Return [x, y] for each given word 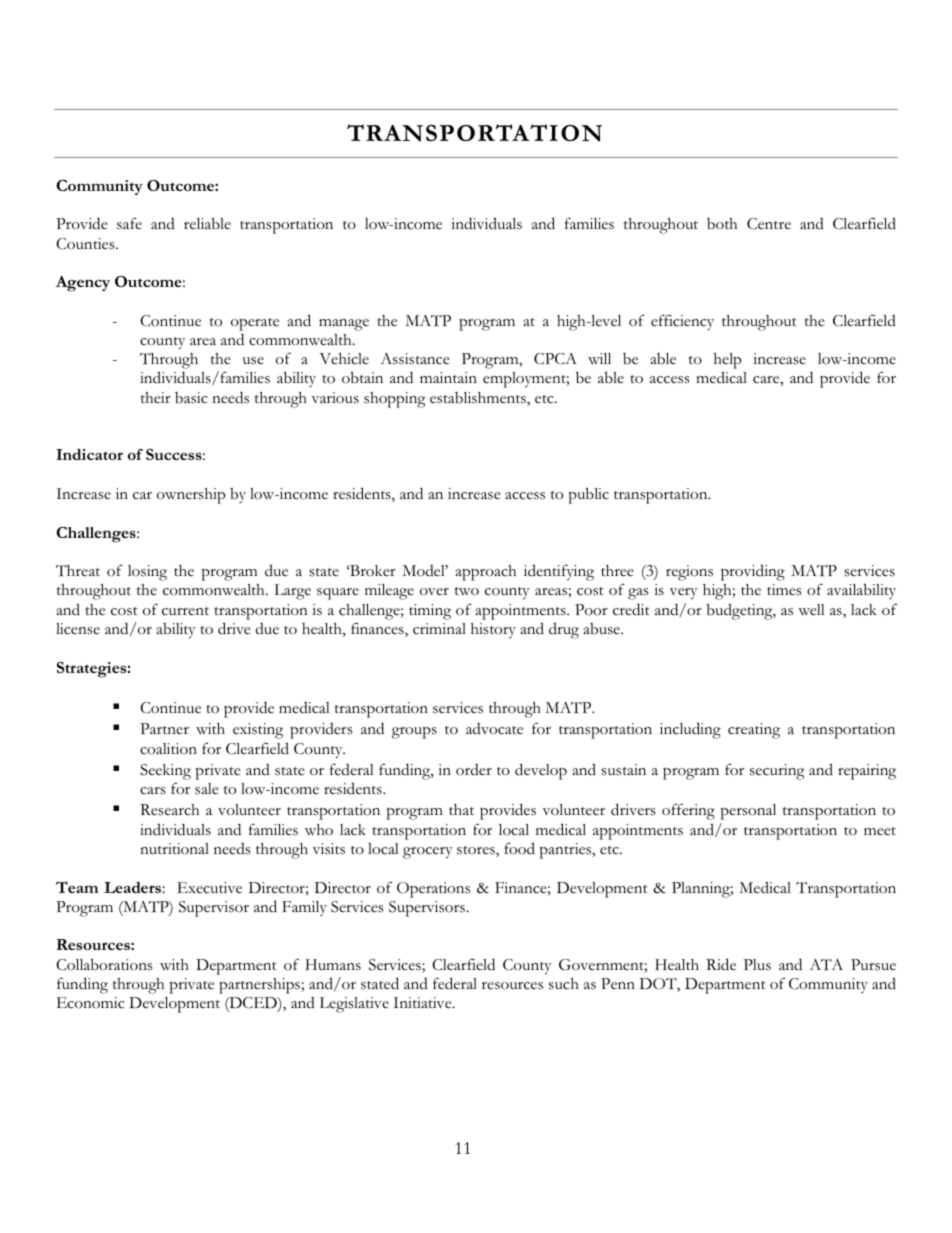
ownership [191, 496]
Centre [769, 224]
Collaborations [104, 964]
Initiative [423, 1003]
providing [753, 572]
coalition [168, 749]
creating [754, 731]
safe [129, 224]
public [589, 495]
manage [344, 325]
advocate [494, 729]
